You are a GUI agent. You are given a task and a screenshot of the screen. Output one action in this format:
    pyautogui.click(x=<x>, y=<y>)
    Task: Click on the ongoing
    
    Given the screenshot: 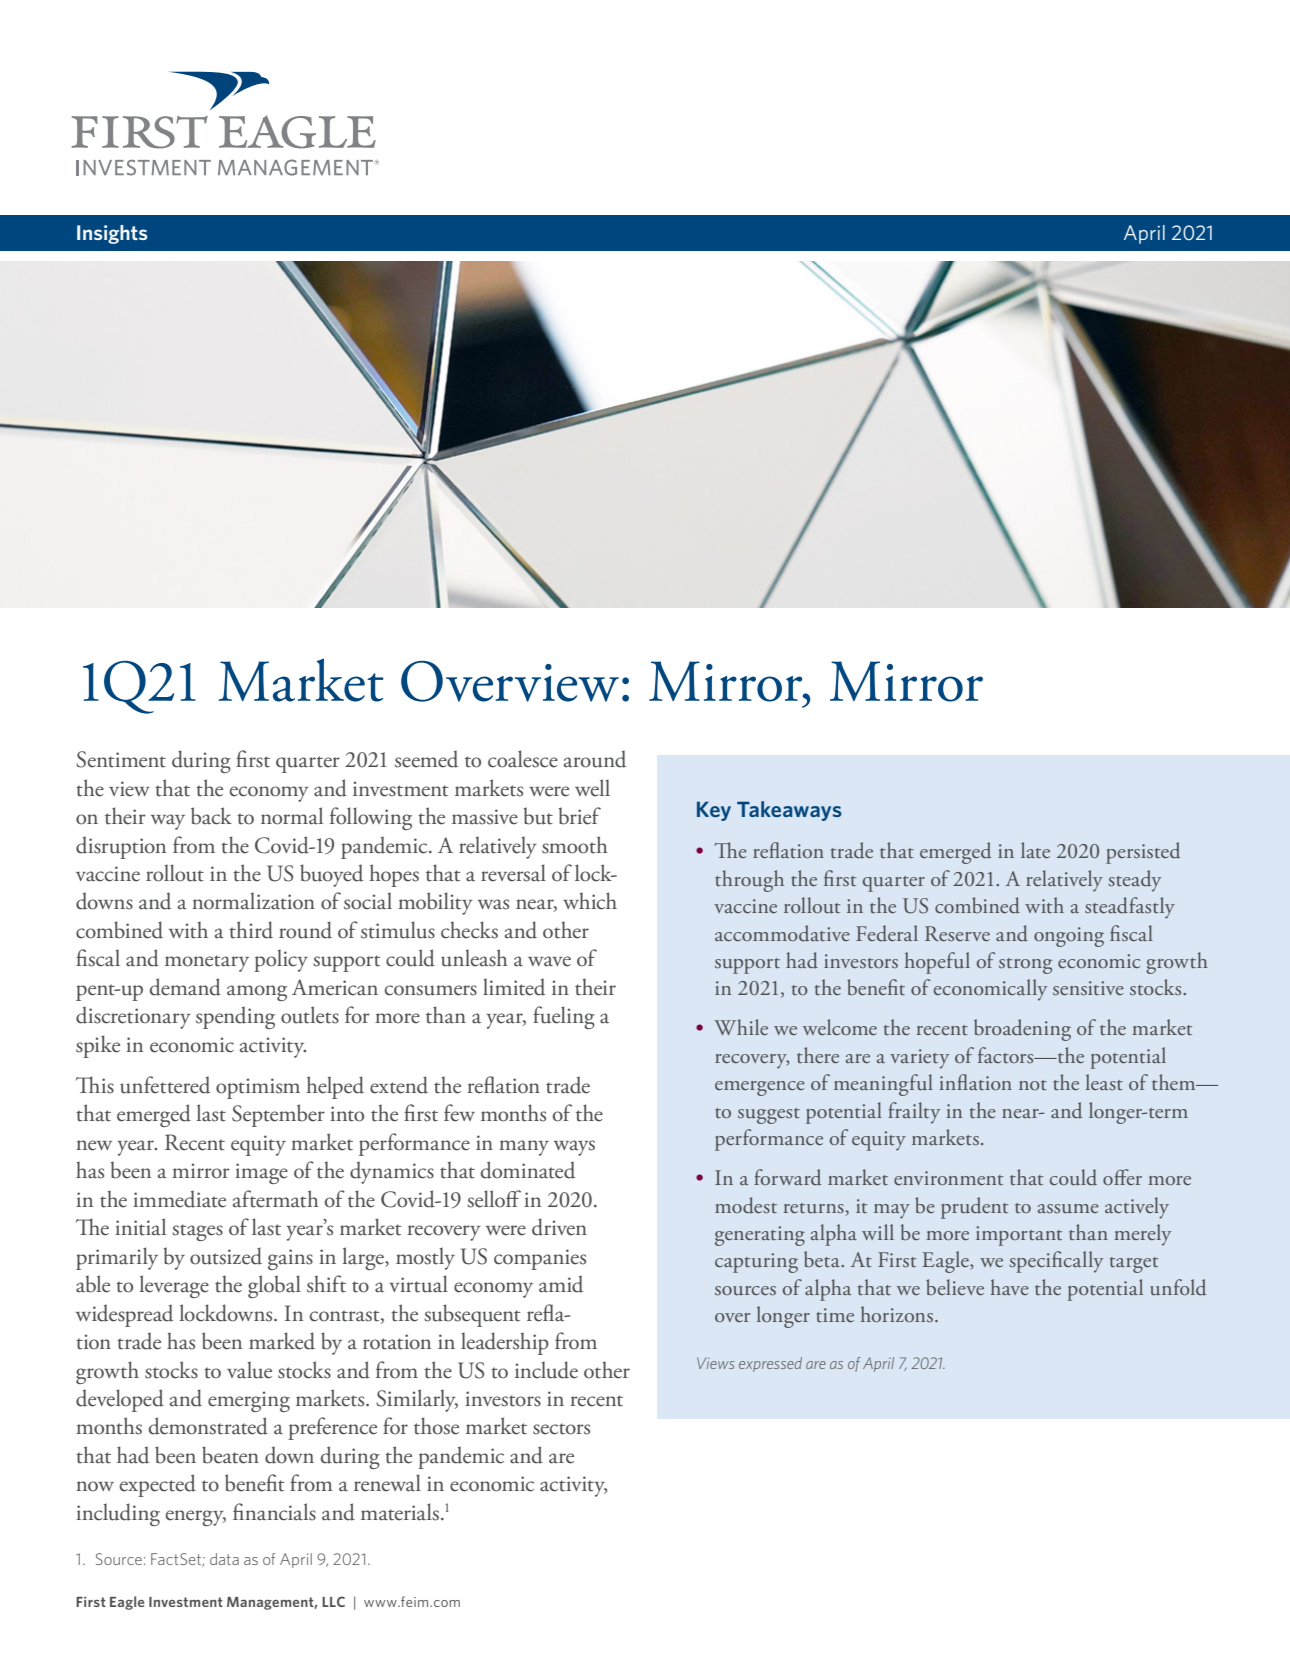 What is the action you would take?
    pyautogui.click(x=1069, y=937)
